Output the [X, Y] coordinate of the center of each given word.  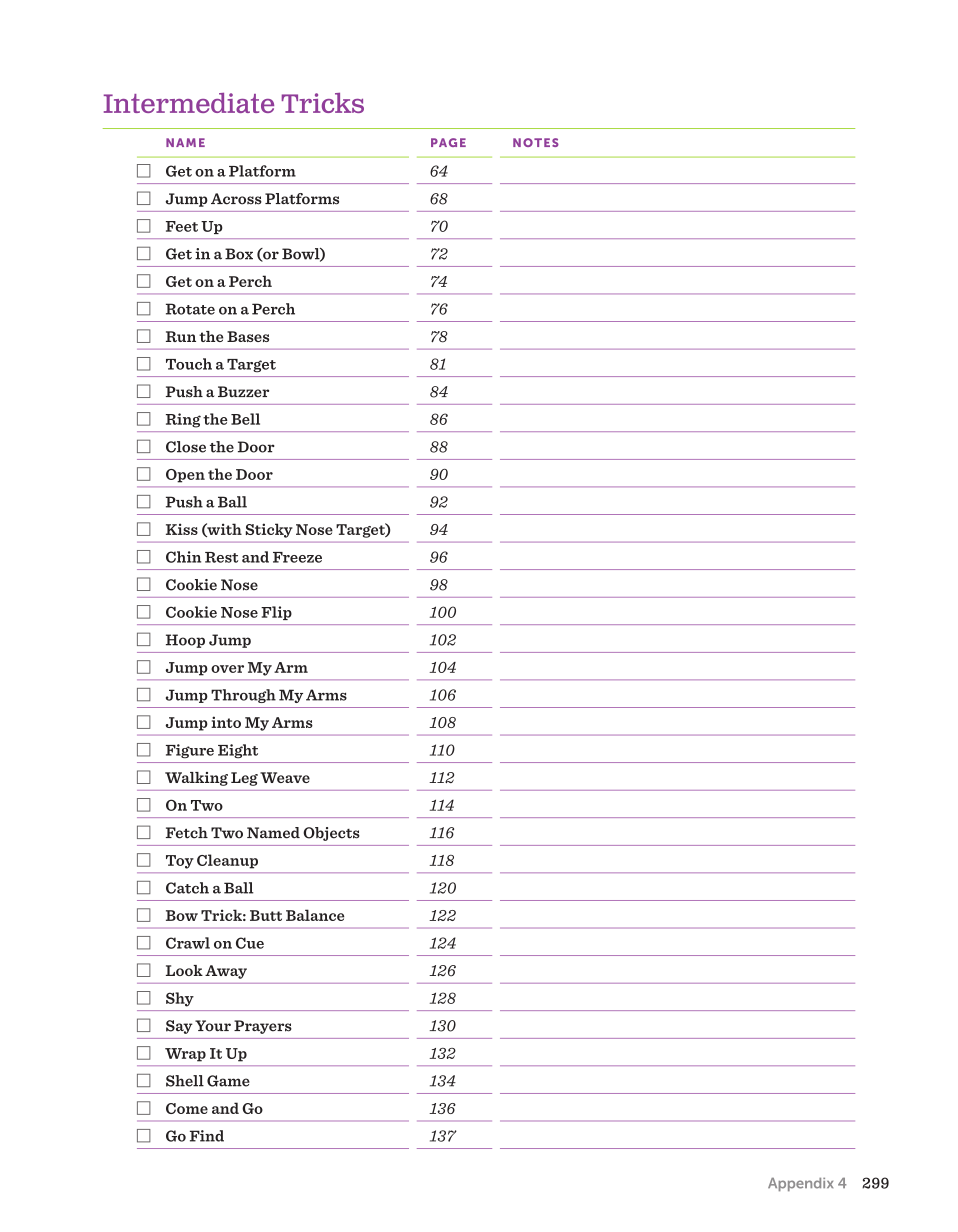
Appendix [800, 1184]
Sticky [269, 530]
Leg [244, 779]
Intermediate [189, 103]
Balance [315, 915]
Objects [331, 834]
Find [207, 1136]
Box [239, 254]
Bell [245, 419]
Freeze [297, 557]
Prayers [263, 1027]
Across [236, 199]
